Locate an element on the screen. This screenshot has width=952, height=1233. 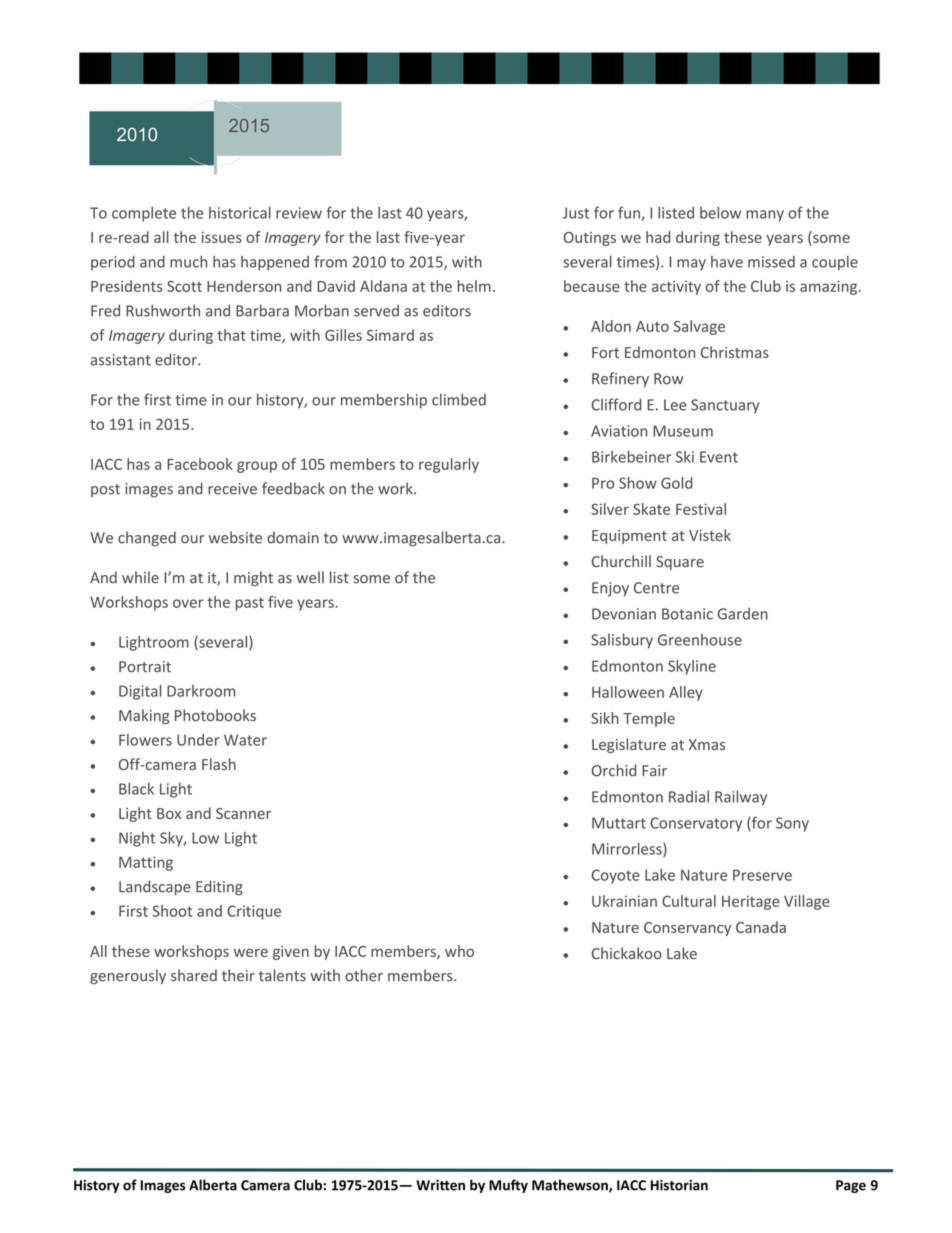
issues is located at coordinates (222, 237).
